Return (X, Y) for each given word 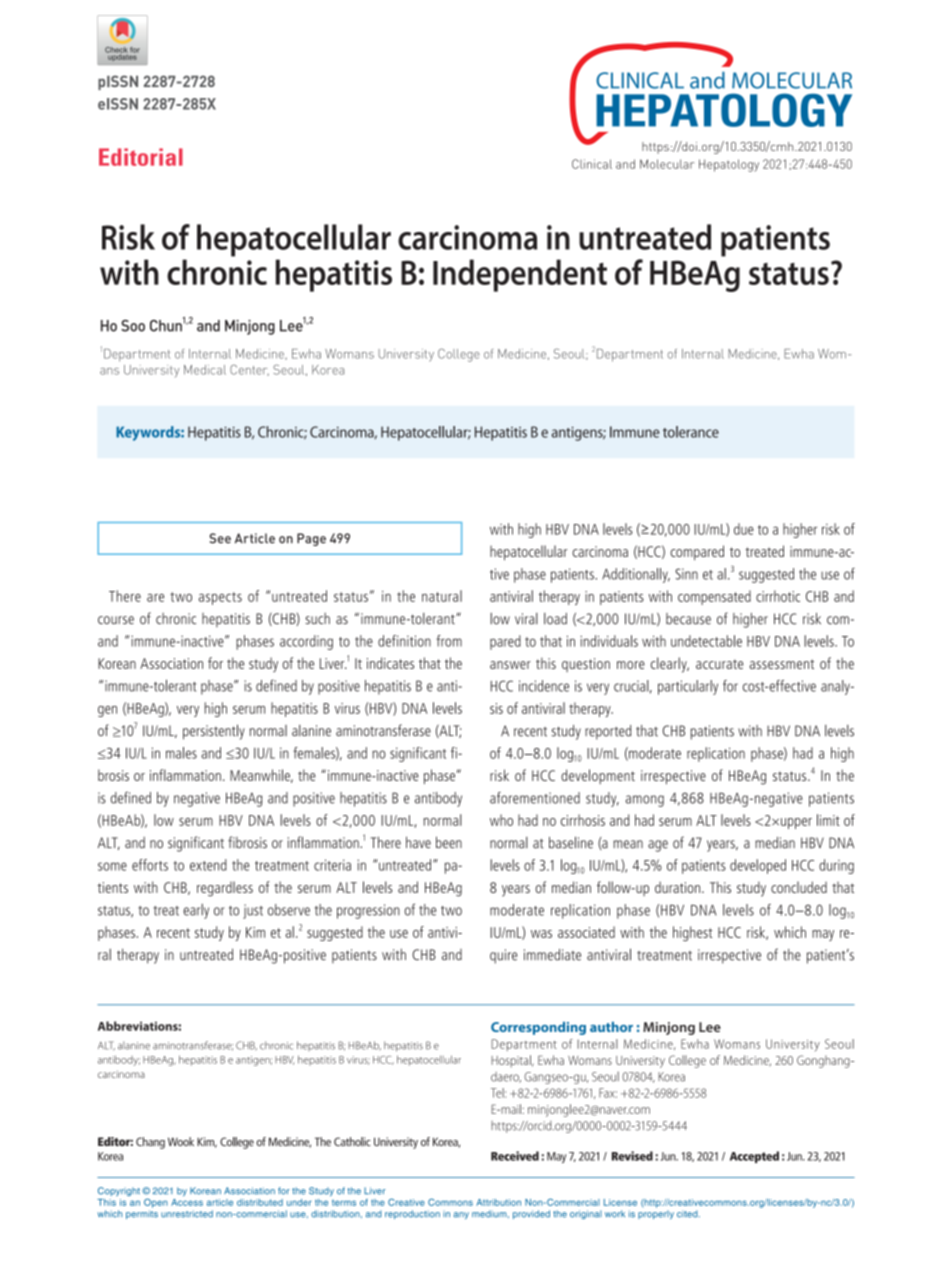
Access (187, 1202)
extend (208, 865)
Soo (133, 326)
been (449, 842)
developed (758, 866)
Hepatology (729, 165)
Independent (520, 275)
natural (442, 596)
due (744, 529)
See (220, 538)
